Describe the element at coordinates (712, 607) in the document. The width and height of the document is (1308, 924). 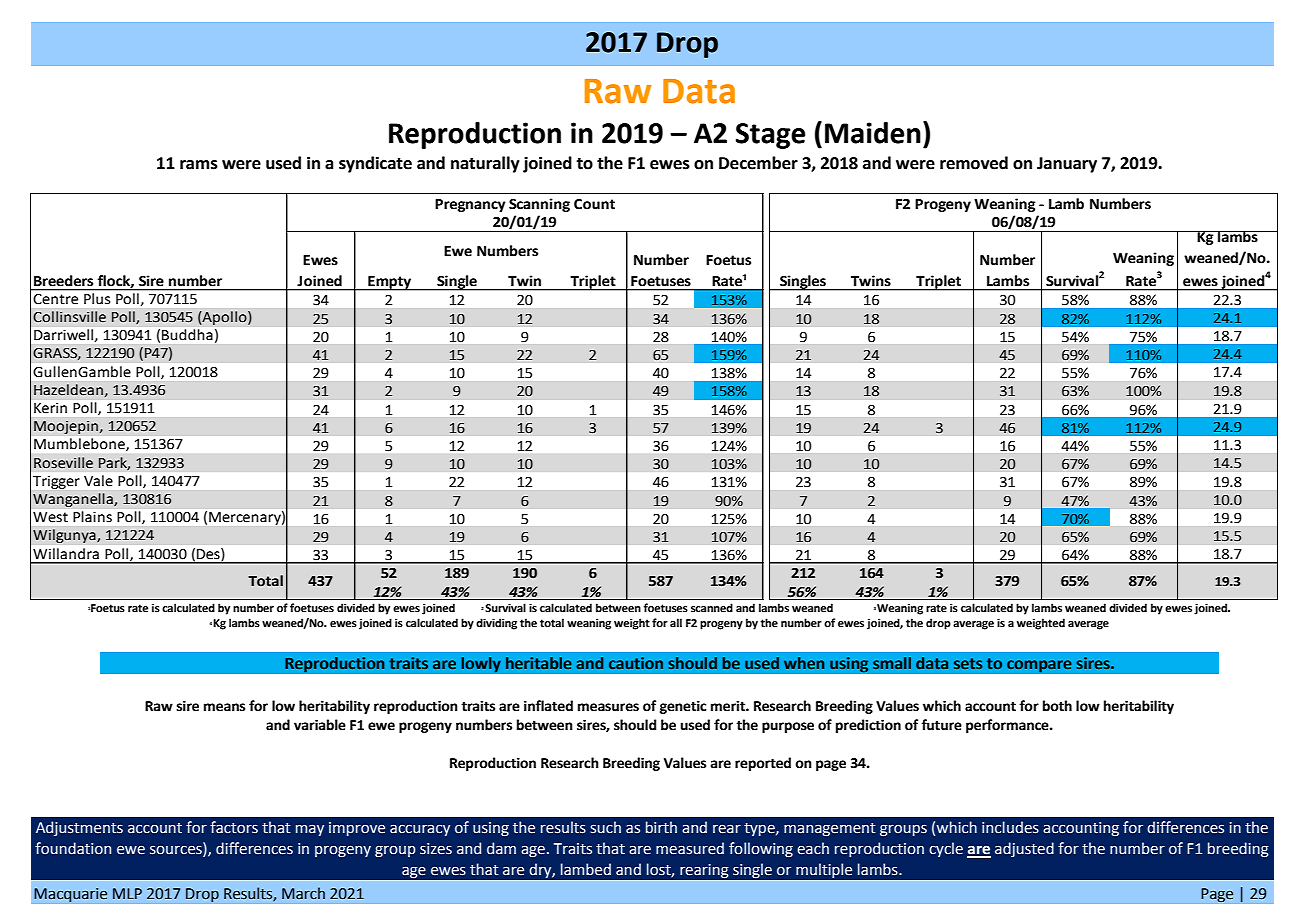
I see `scanned` at that location.
